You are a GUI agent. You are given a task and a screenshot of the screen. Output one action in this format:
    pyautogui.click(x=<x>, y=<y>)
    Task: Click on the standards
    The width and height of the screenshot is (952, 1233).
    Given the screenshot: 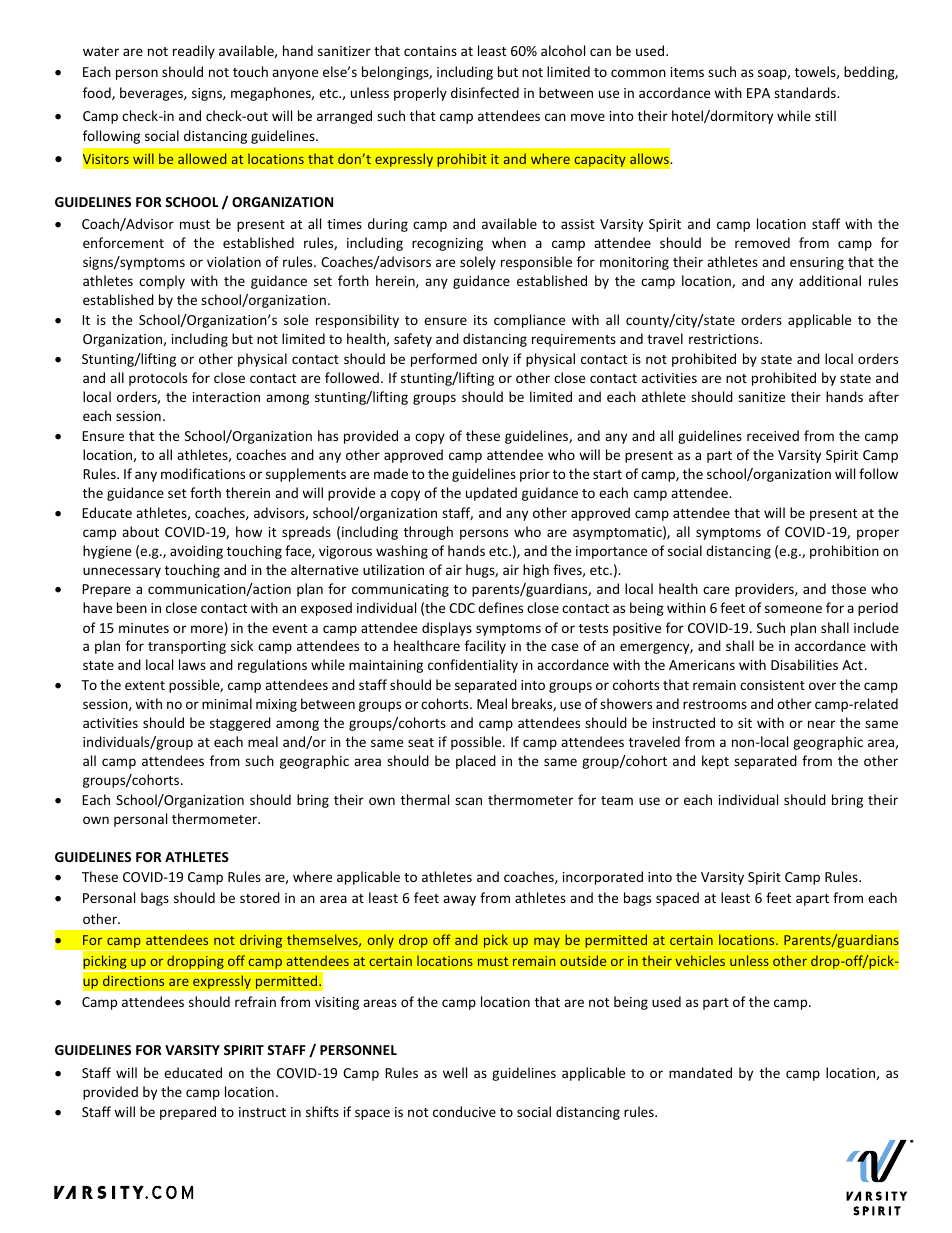 What is the action you would take?
    pyautogui.click(x=806, y=92)
